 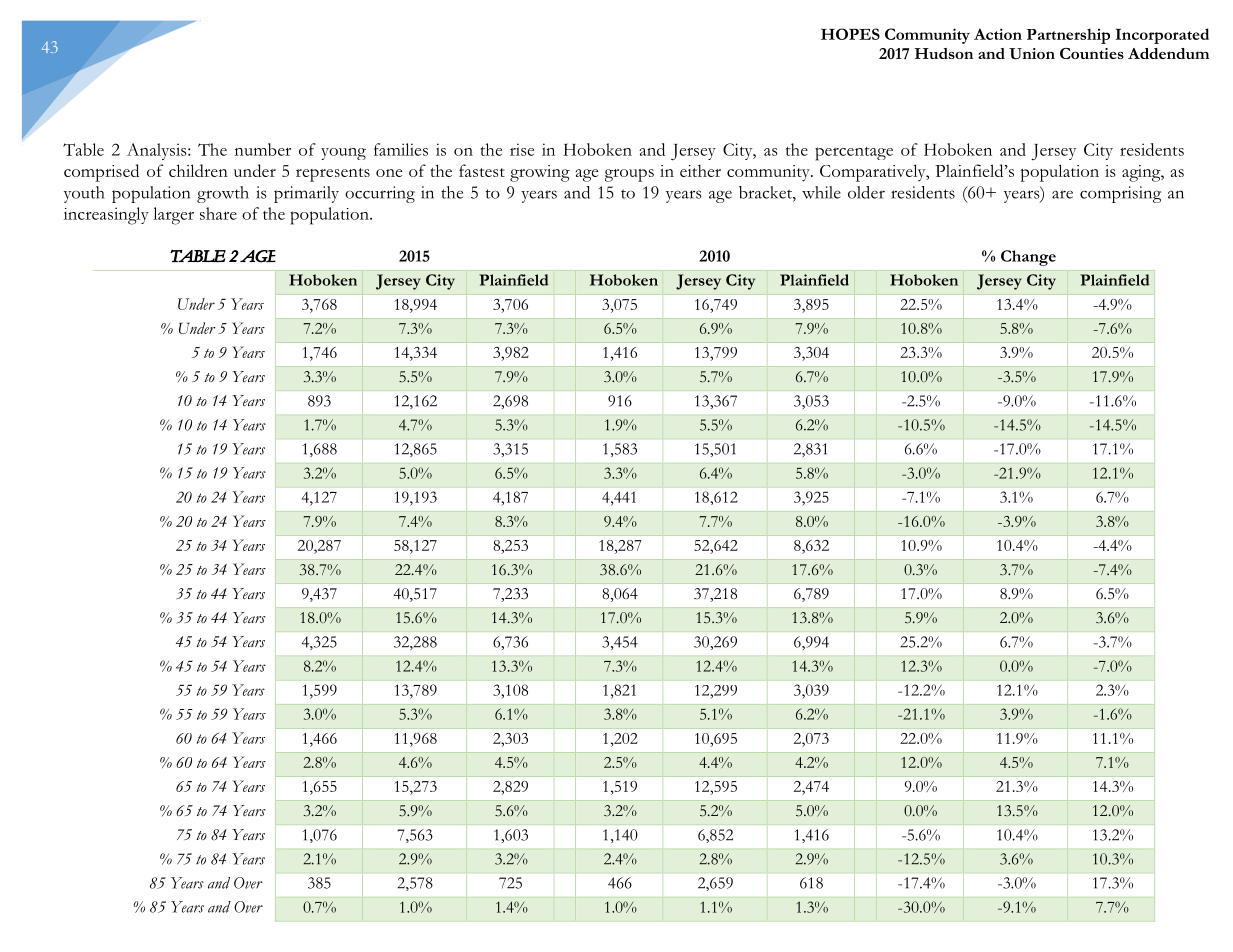 I want to click on Change, so click(x=1028, y=258).
